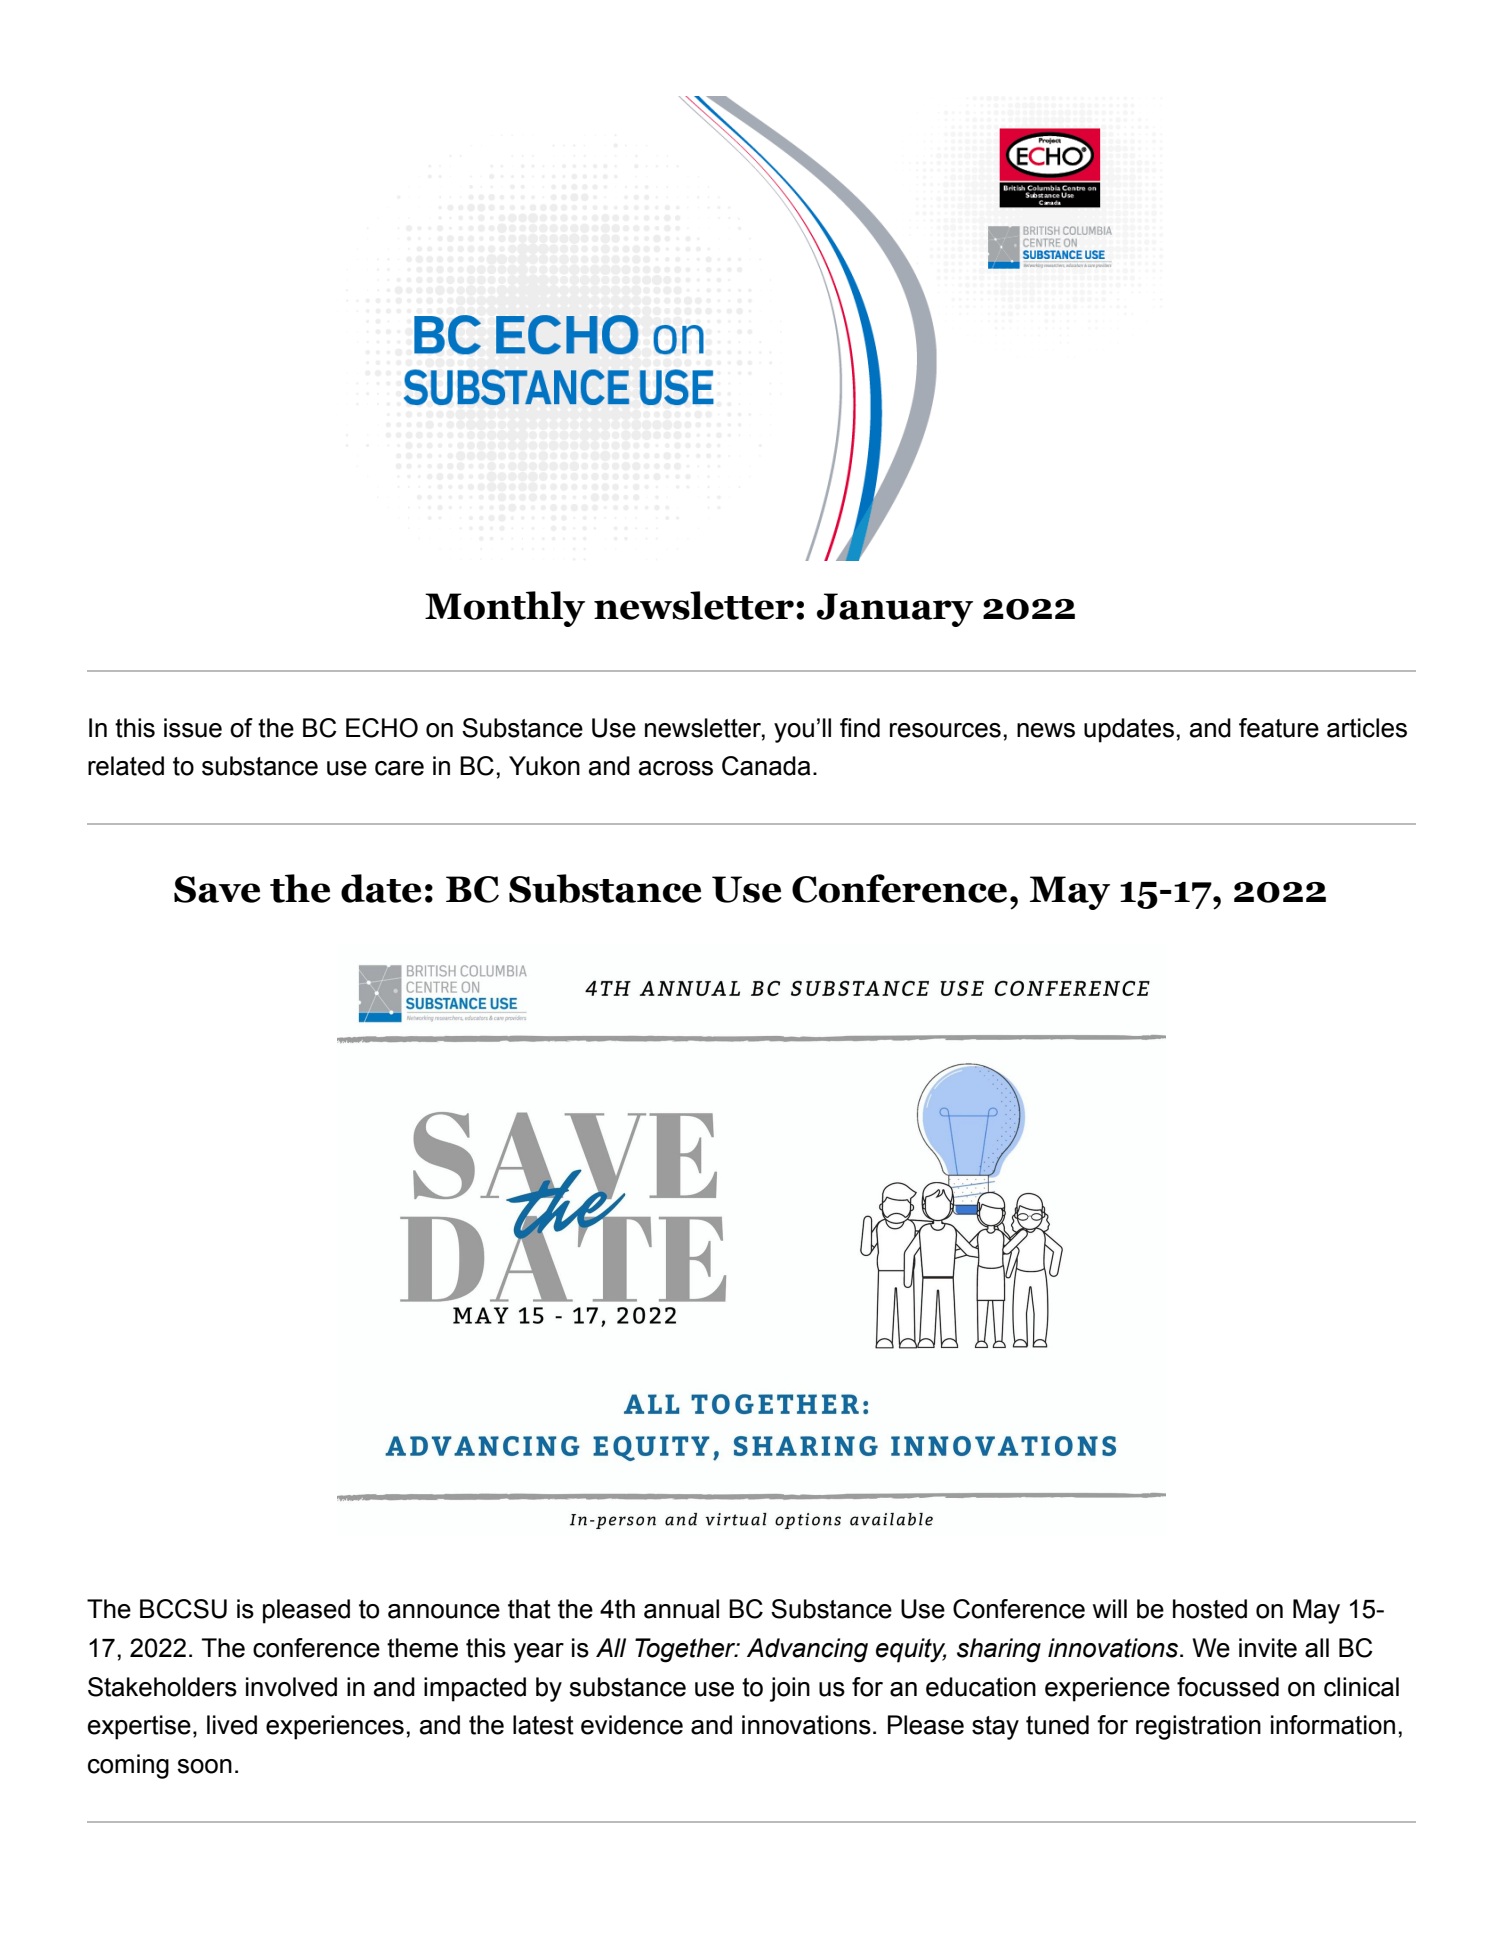 Image resolution: width=1500 pixels, height=1942 pixels. Describe the element at coordinates (1198, 1727) in the image. I see `registration` at that location.
